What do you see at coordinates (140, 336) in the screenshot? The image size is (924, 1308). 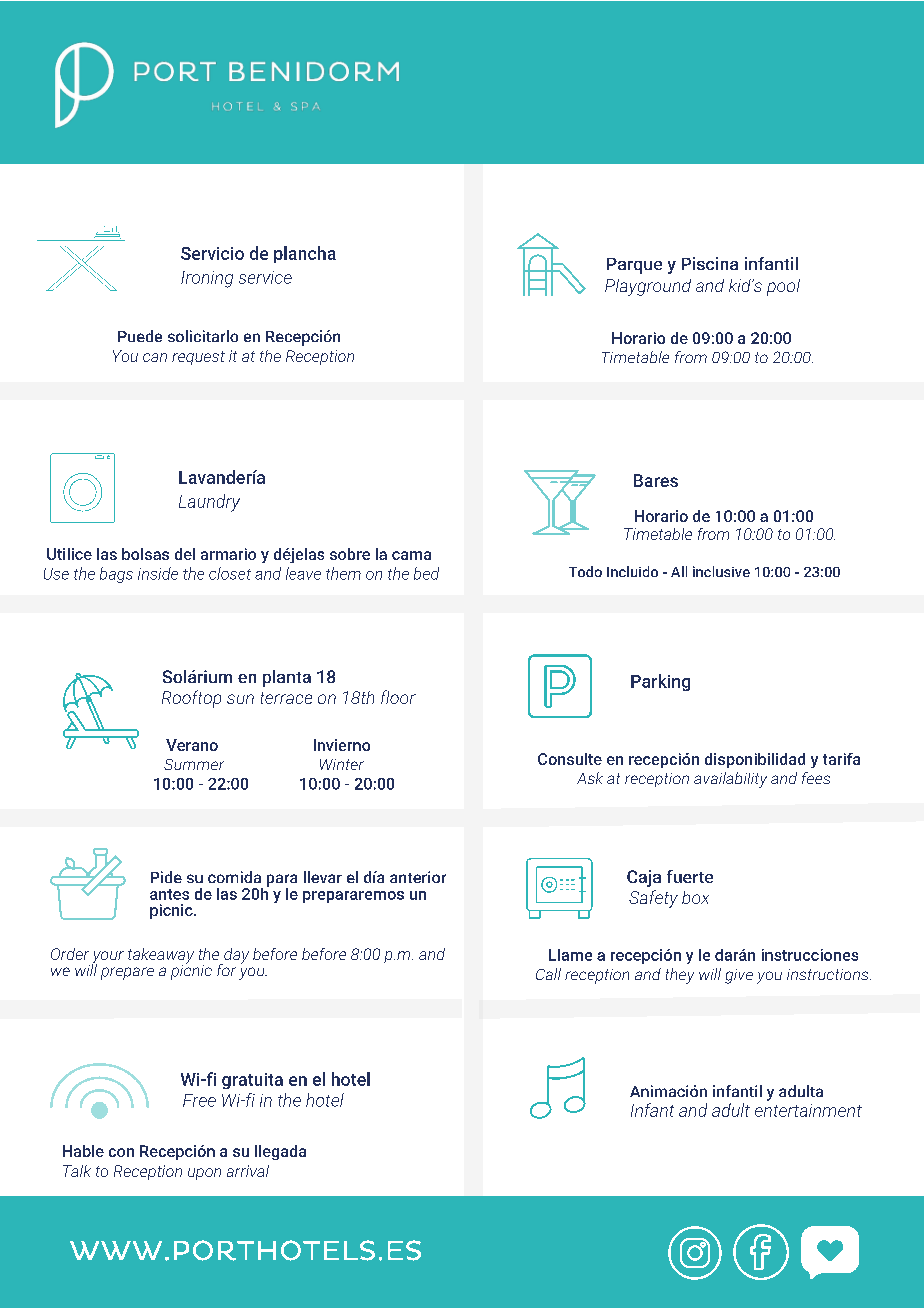 I see `Puede` at bounding box center [140, 336].
